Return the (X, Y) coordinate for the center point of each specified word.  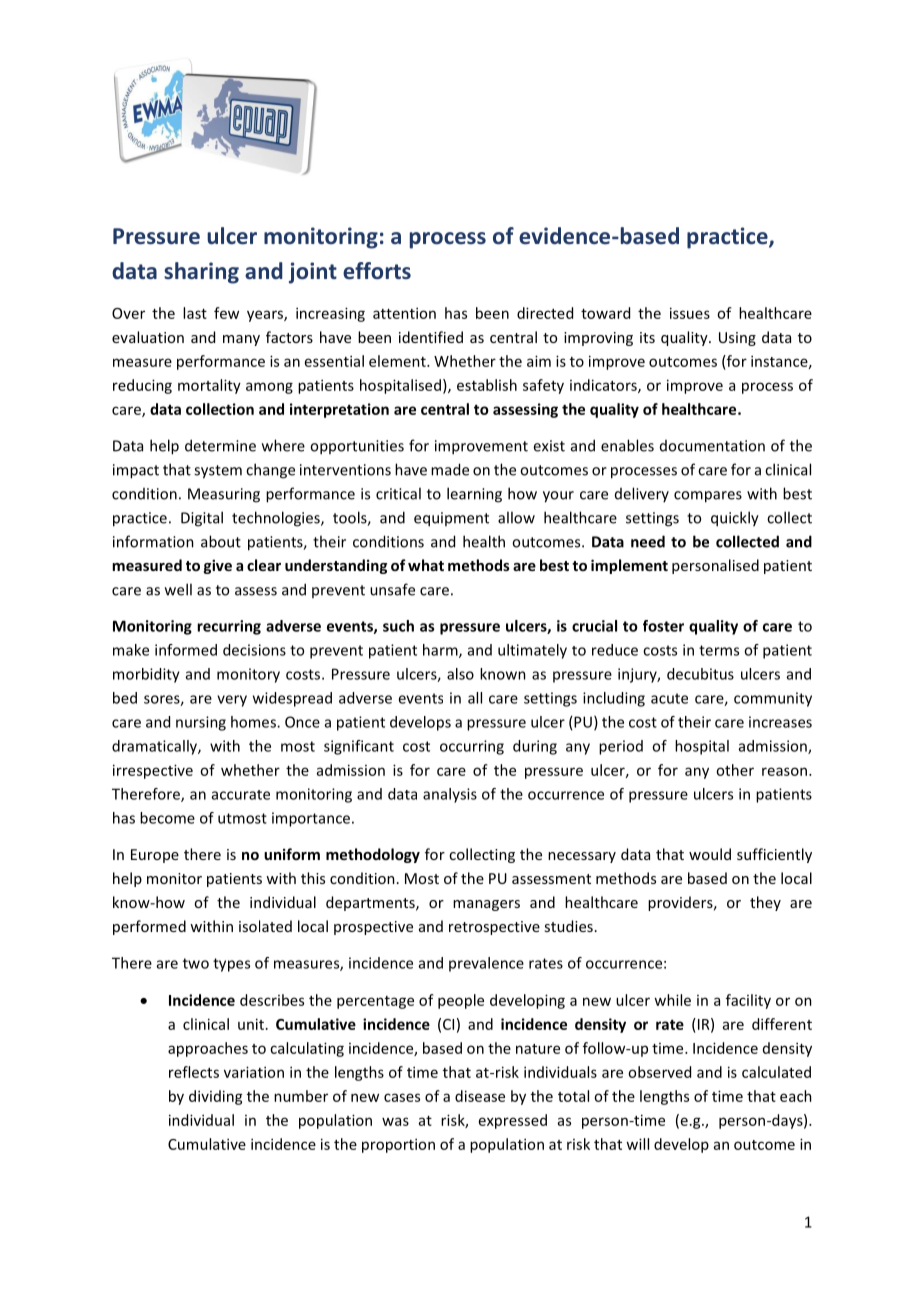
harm (441, 651)
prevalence (486, 964)
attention (404, 313)
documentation (712, 446)
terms (719, 650)
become (167, 818)
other (735, 770)
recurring (229, 627)
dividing (216, 1097)
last (195, 313)
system (218, 472)
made (450, 469)
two (196, 963)
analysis (450, 795)
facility (748, 1001)
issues (690, 313)
